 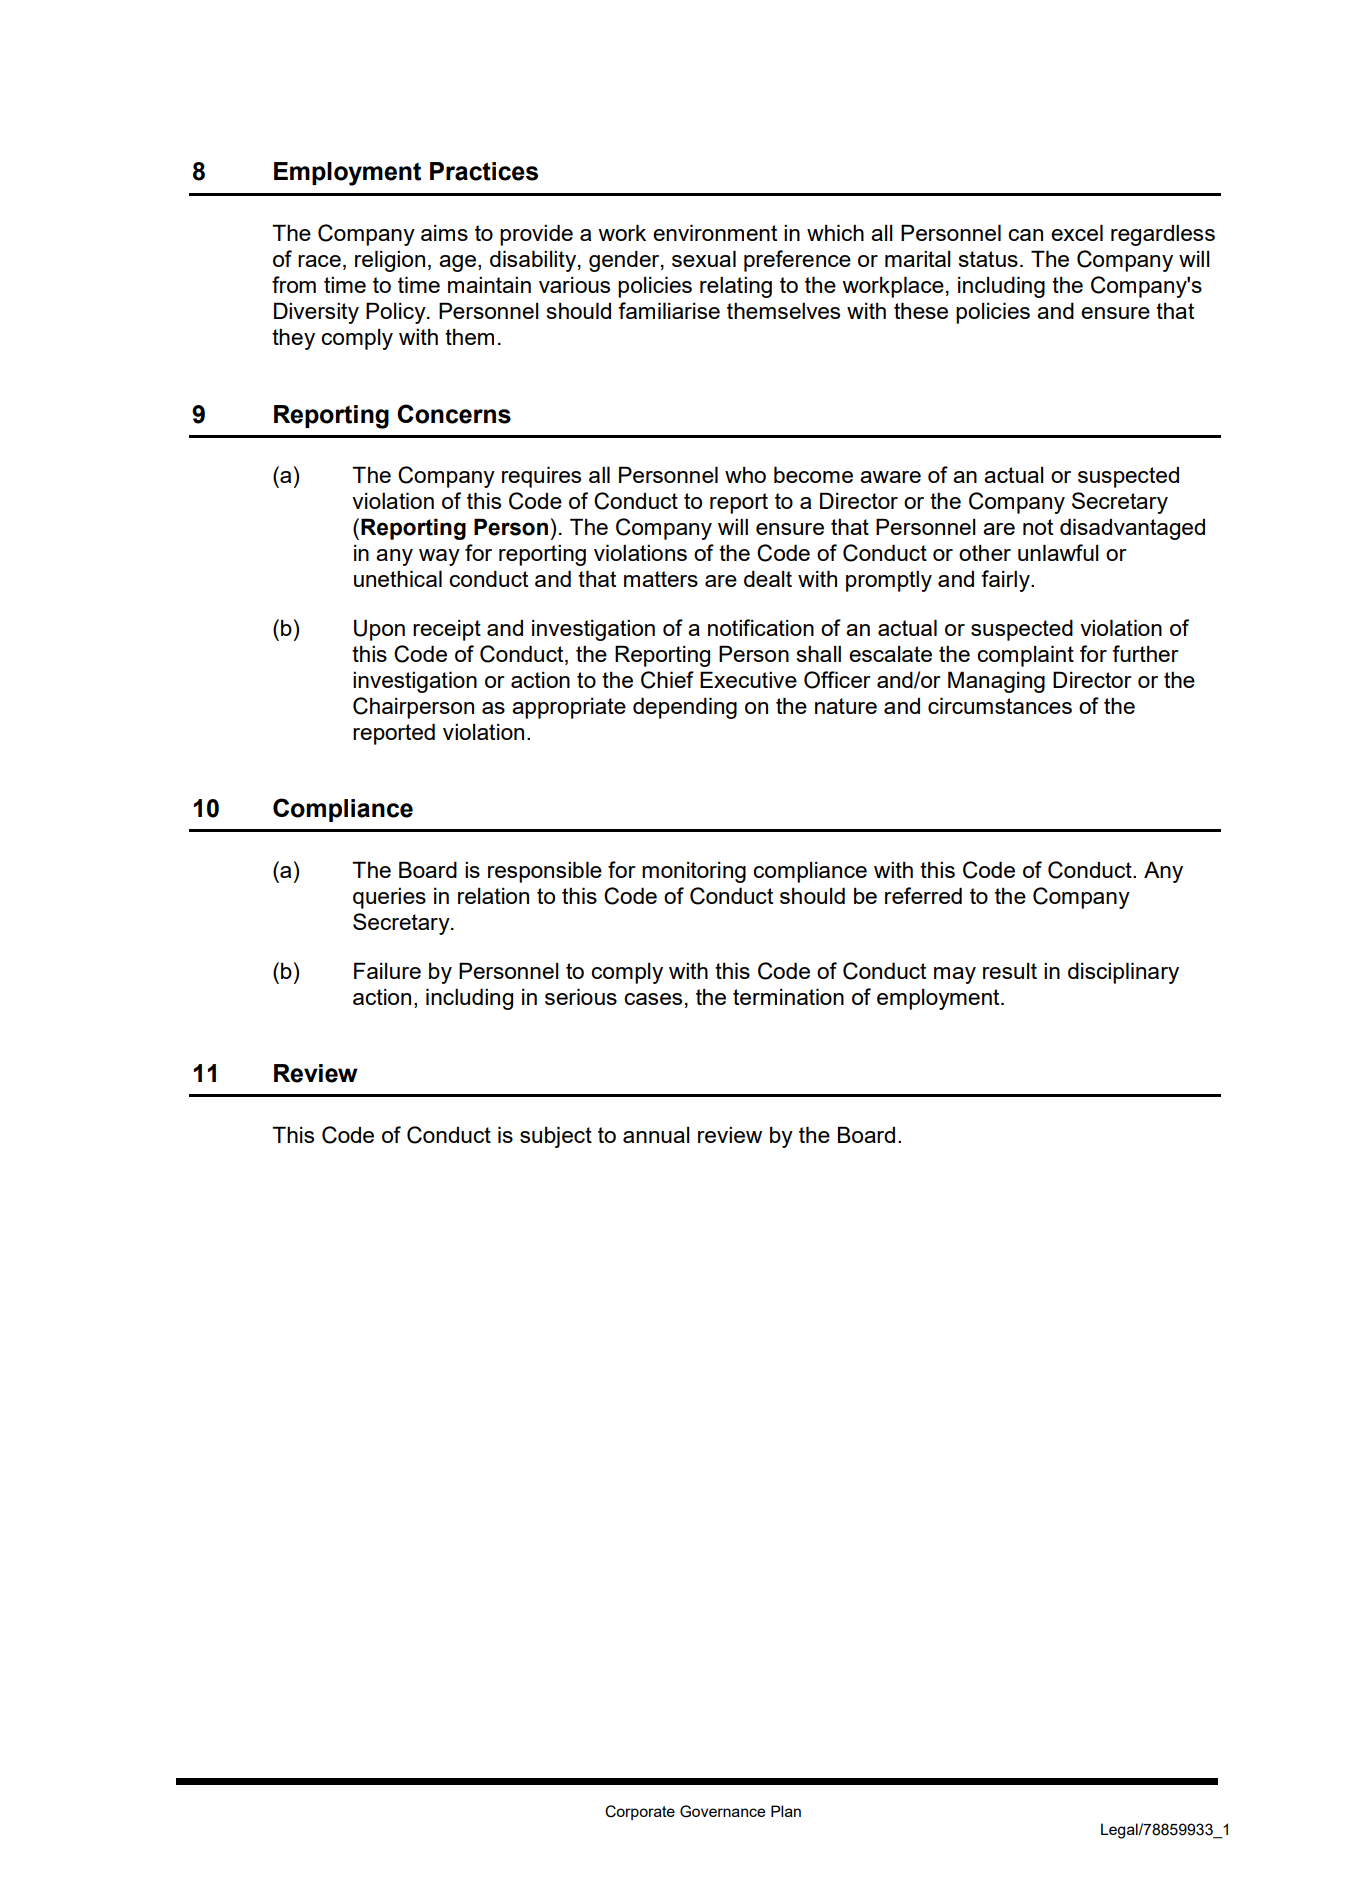 I want to click on notification, so click(x=761, y=627).
